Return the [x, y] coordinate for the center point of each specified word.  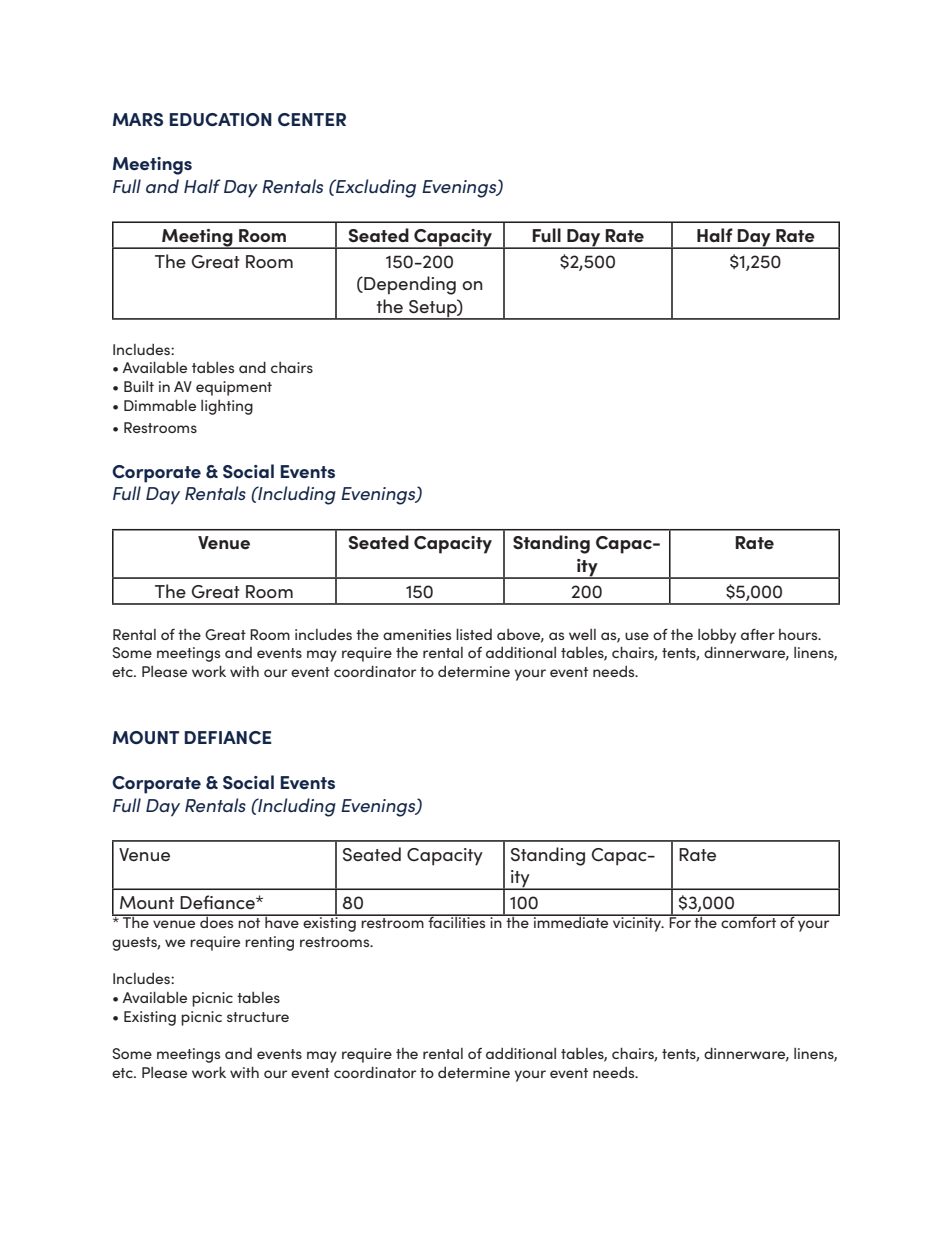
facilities [457, 921]
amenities [417, 634]
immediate [571, 921]
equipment [234, 388]
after [758, 634]
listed [474, 634]
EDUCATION [221, 119]
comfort [749, 921]
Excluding [375, 188]
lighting [227, 407]
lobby [717, 636]
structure [258, 1017]
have [282, 921]
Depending [409, 285]
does [217, 921]
